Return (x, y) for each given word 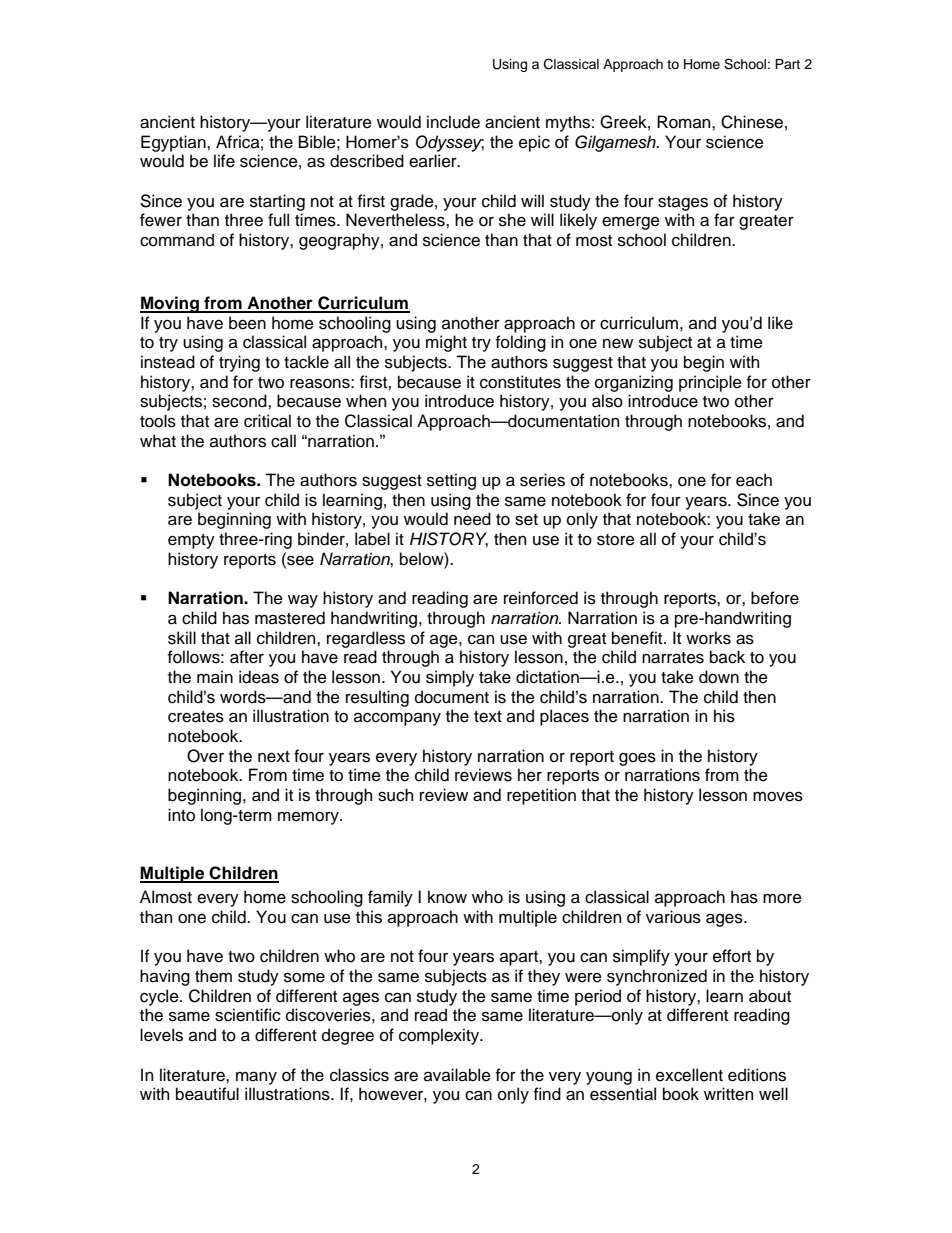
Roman (685, 122)
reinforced (541, 598)
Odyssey (450, 143)
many (256, 1078)
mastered (290, 618)
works (708, 638)
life (224, 161)
